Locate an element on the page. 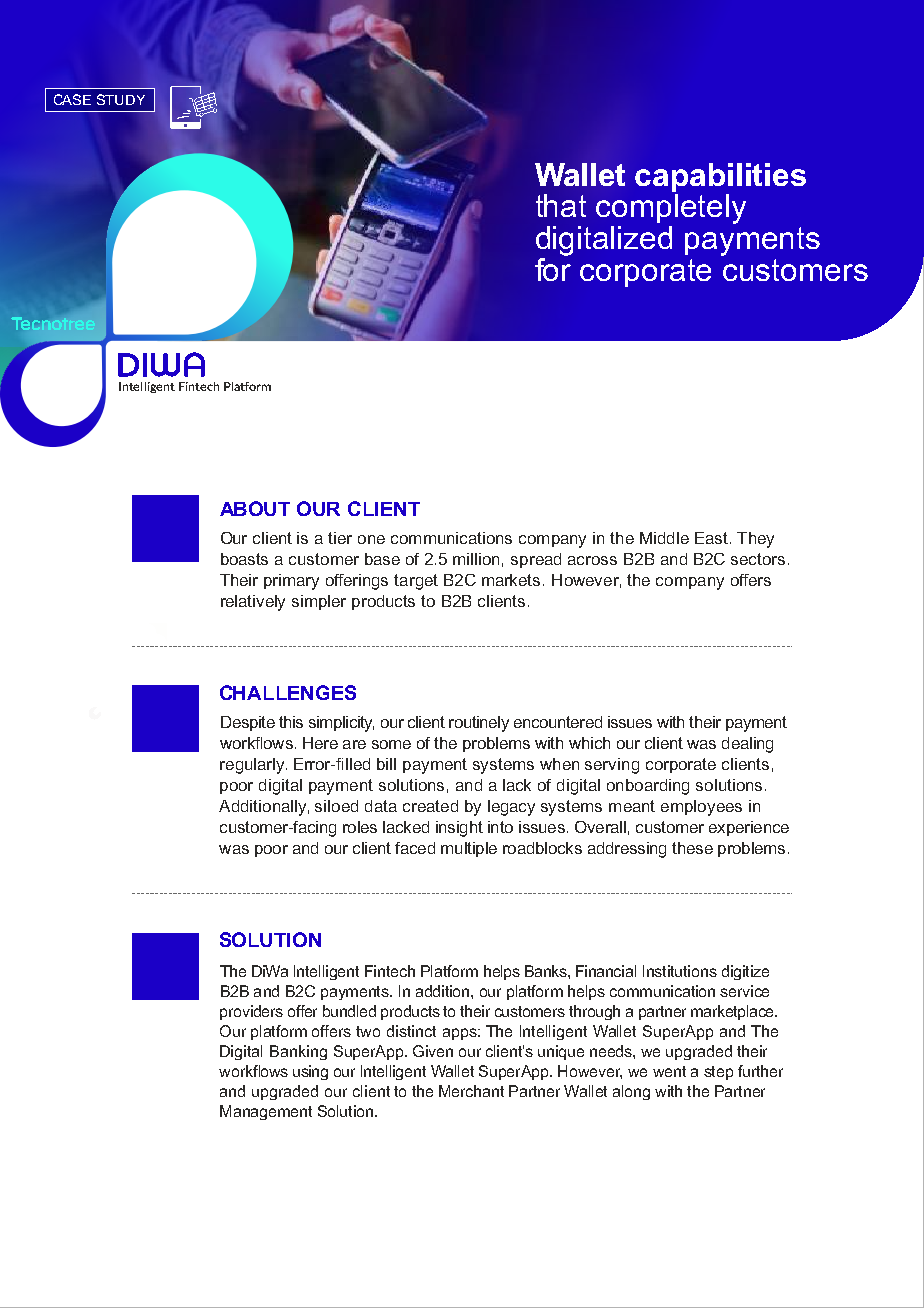 Image resolution: width=924 pixels, height=1308 pixels. went is located at coordinates (669, 1071).
